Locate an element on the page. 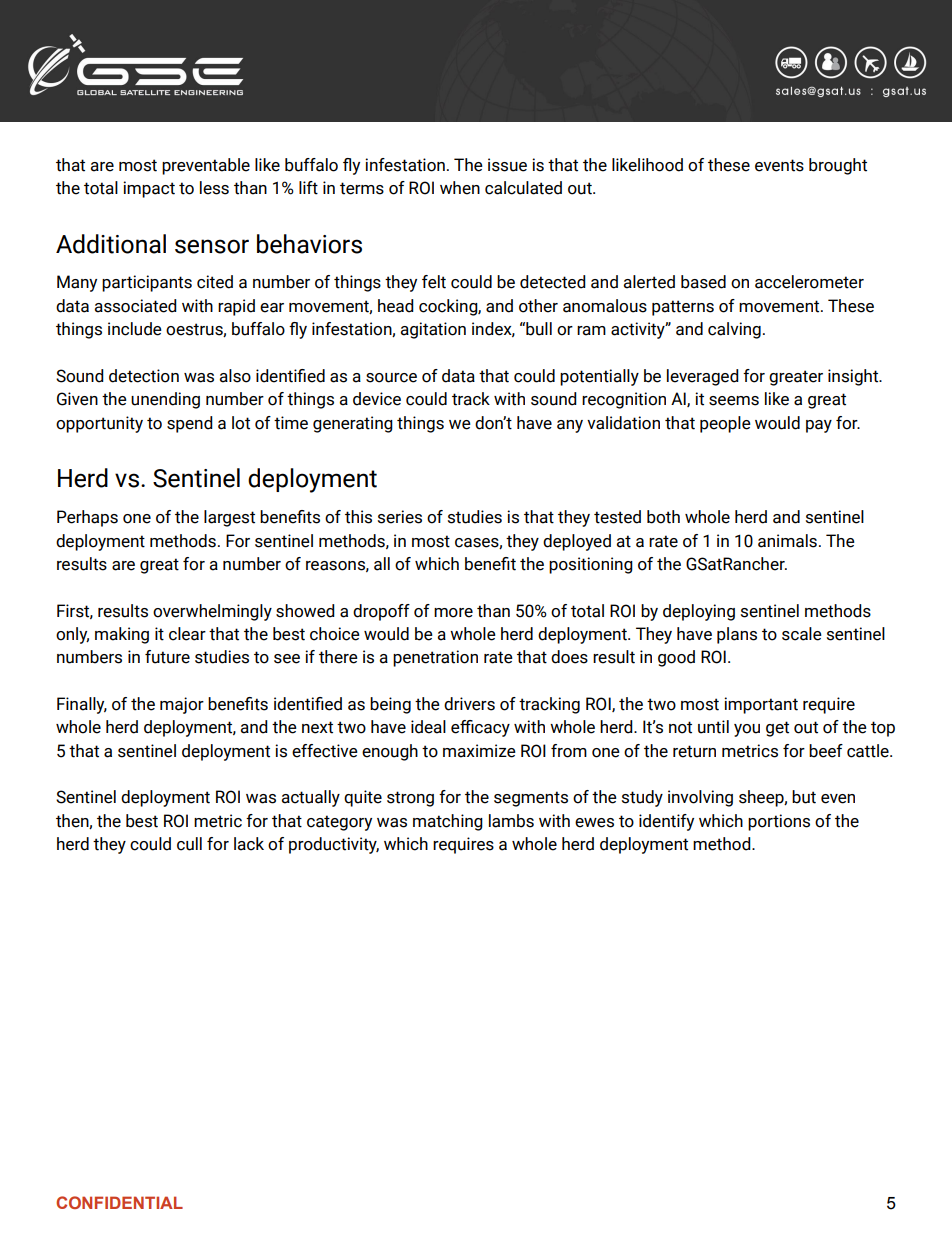  matching is located at coordinates (448, 822).
